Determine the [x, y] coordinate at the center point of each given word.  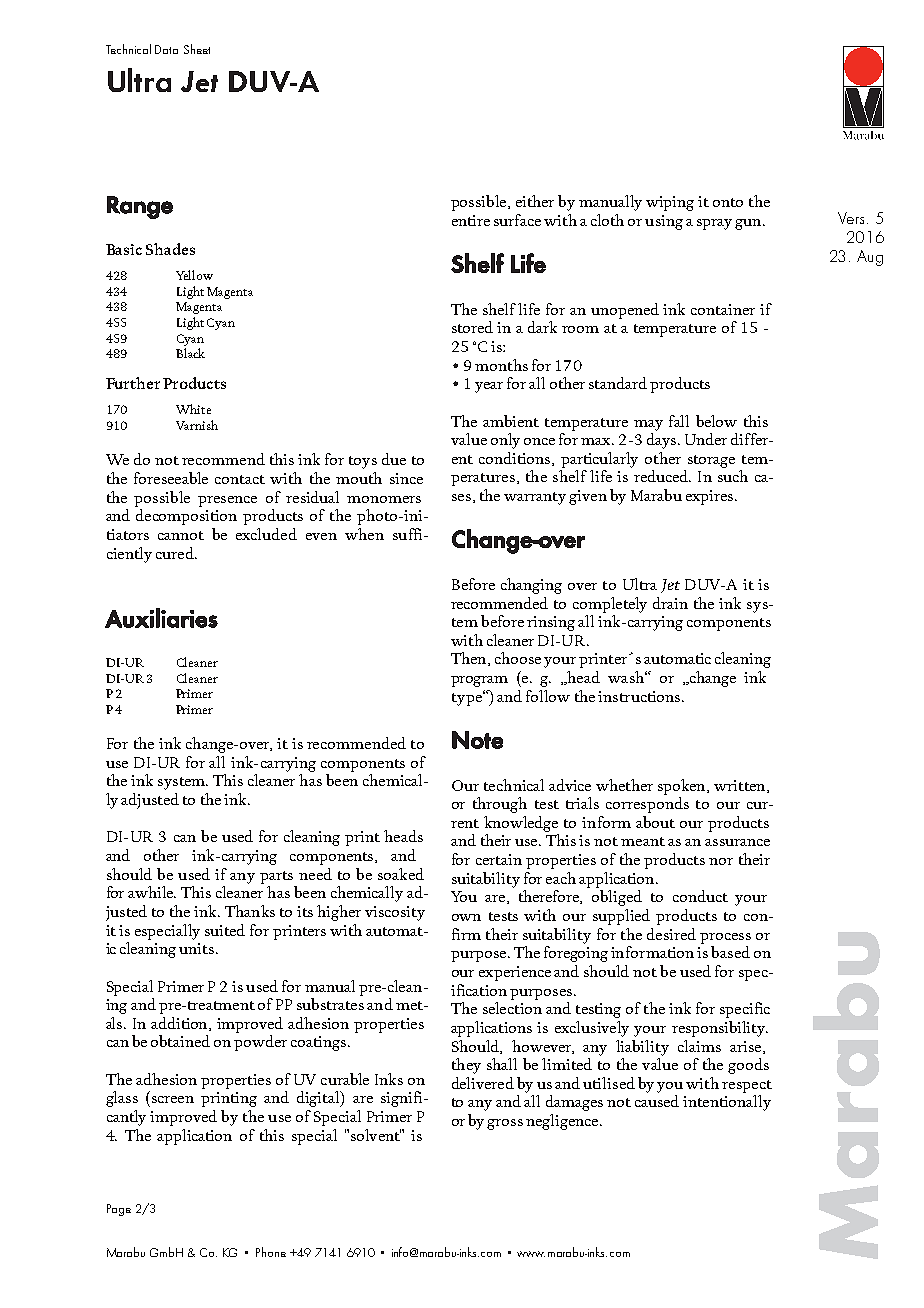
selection [512, 1008]
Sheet [197, 49]
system [183, 783]
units [196, 948]
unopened [625, 311]
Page [119, 1210]
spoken [683, 787]
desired [671, 934]
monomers [384, 499]
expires [709, 497]
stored [472, 327]
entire [471, 220]
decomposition [186, 517]
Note [477, 740]
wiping [670, 203]
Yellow [194, 275]
